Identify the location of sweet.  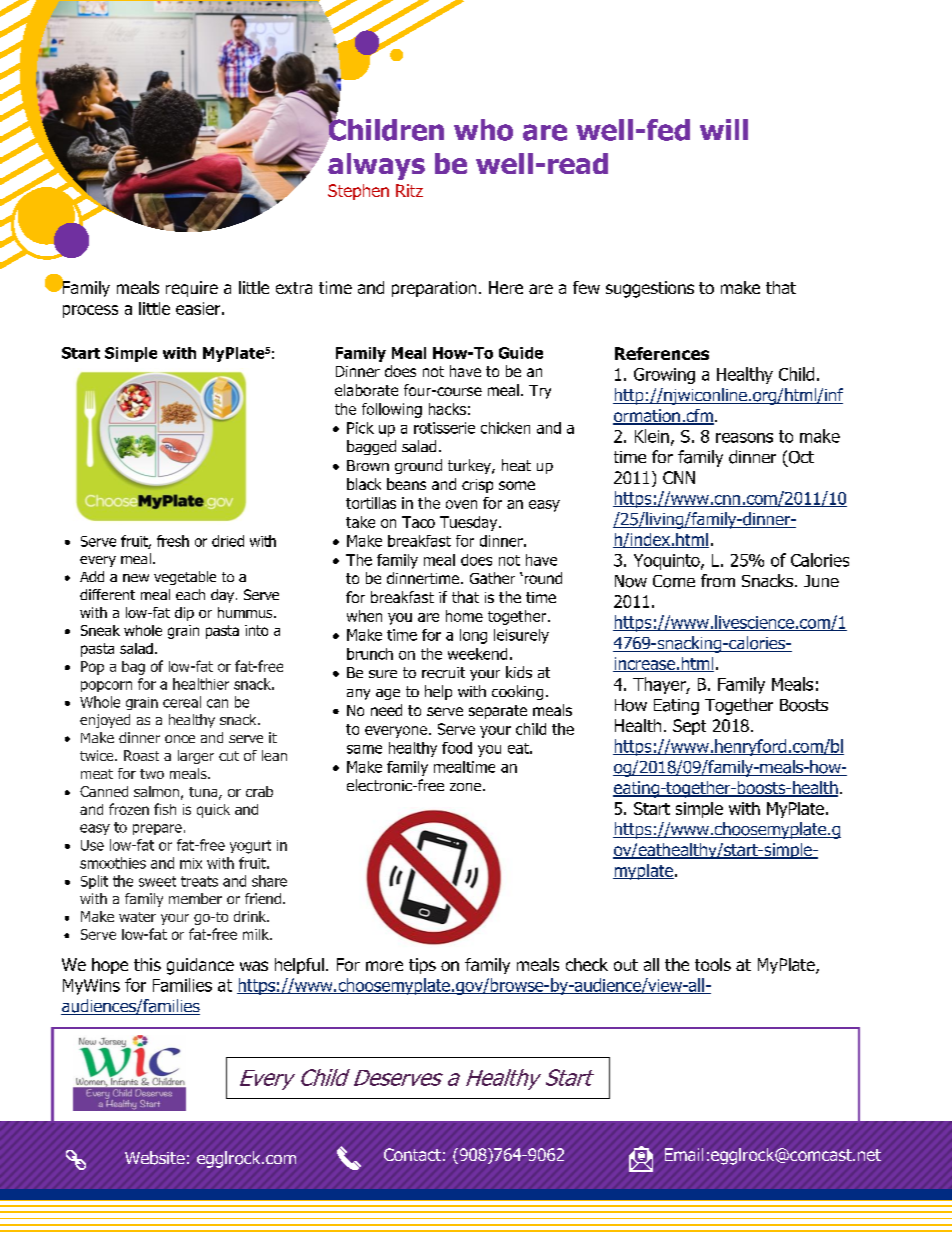
(157, 881).
